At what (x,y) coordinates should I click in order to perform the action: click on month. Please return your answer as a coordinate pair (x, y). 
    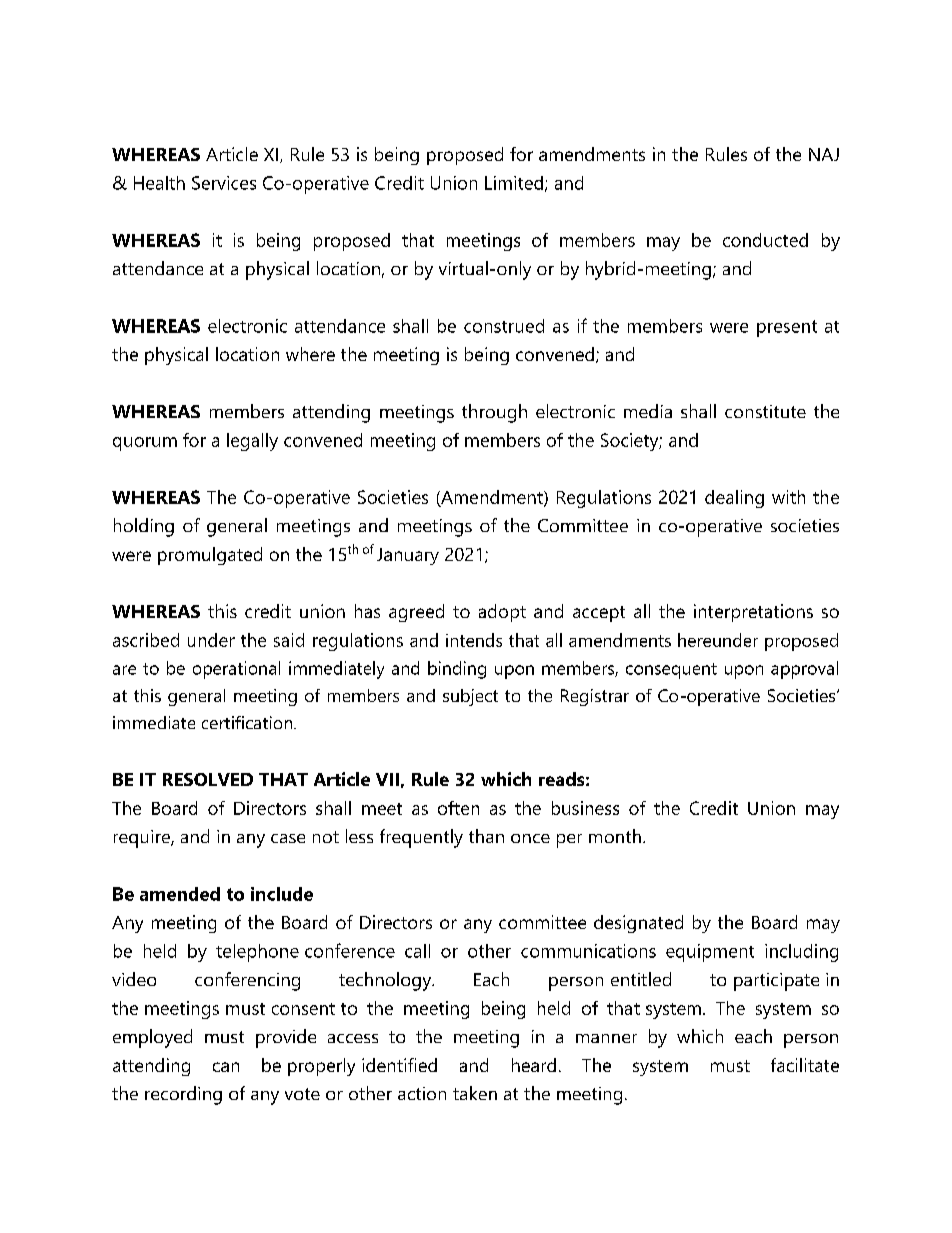
    Looking at the image, I should click on (615, 836).
